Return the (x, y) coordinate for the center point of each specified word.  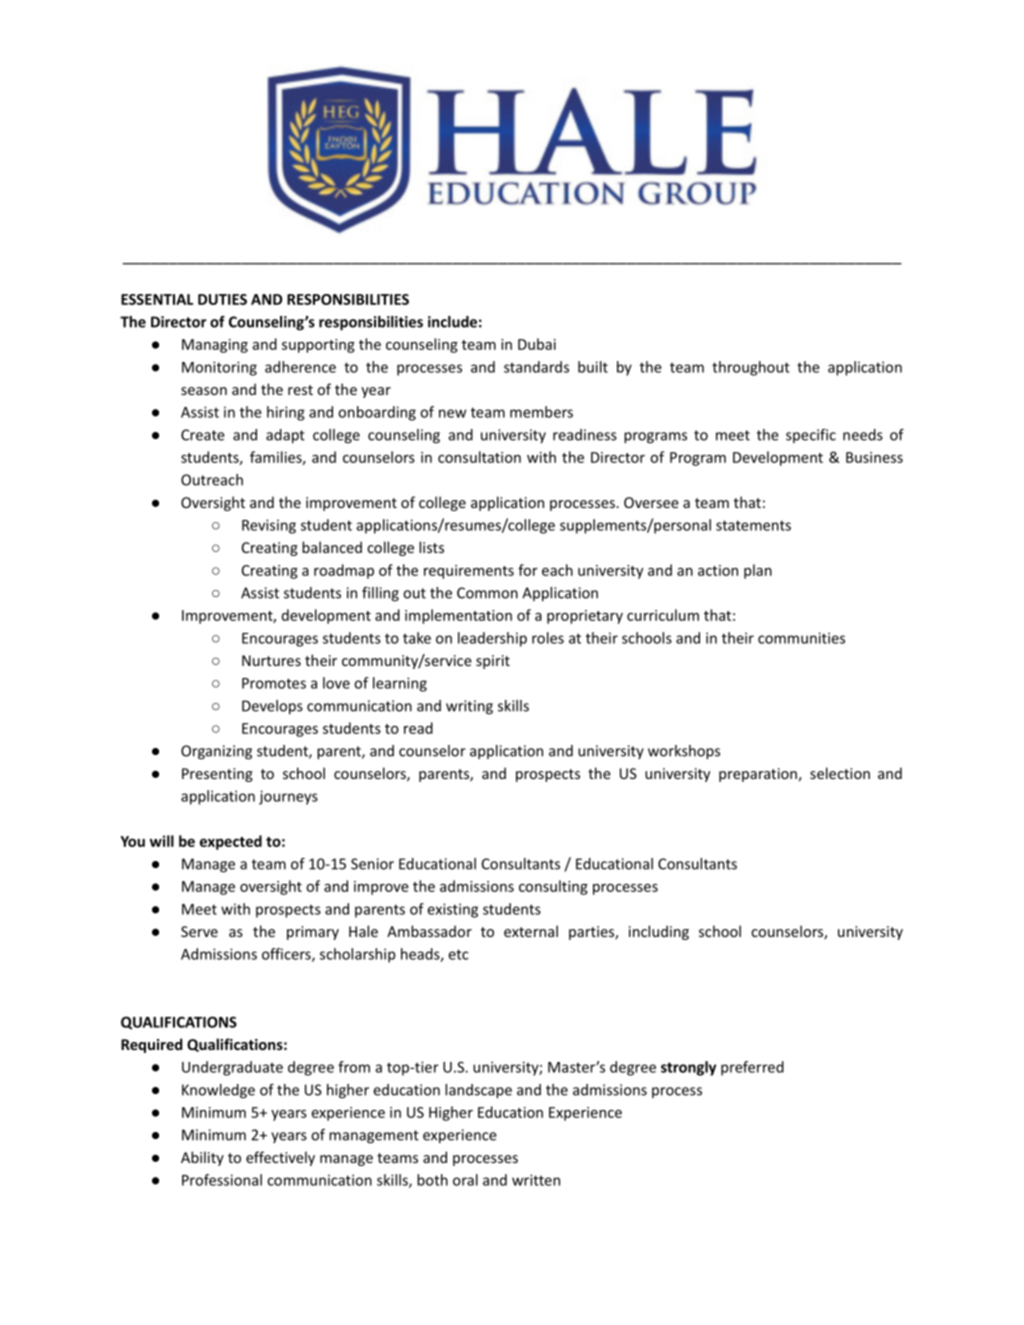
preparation (758, 775)
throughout (751, 368)
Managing (215, 346)
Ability (202, 1158)
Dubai (537, 344)
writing (469, 707)
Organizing (216, 752)
